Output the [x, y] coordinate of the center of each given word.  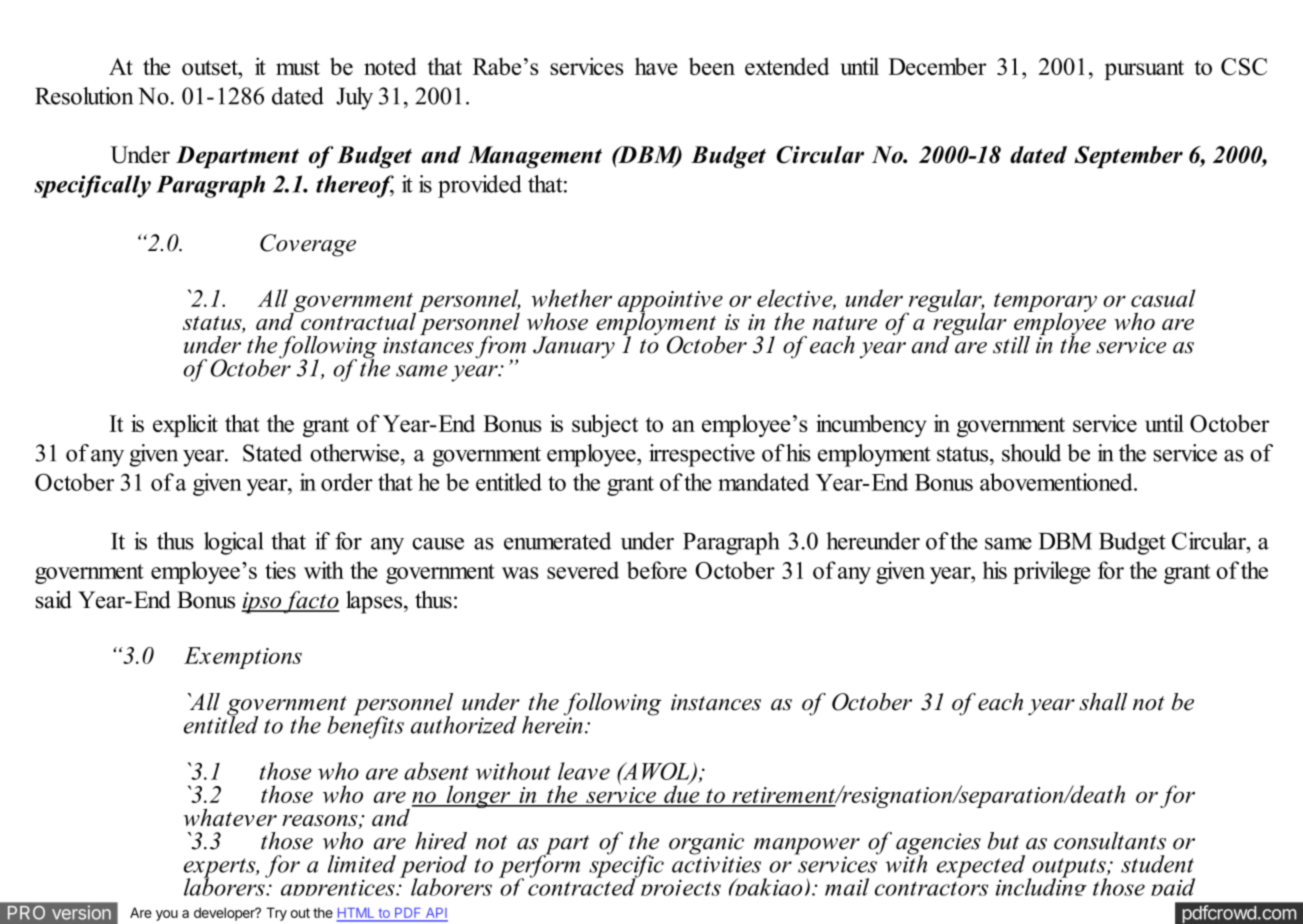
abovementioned [1057, 482]
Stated [272, 453]
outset [211, 67]
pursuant [1144, 70]
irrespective [702, 455]
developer [225, 914]
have [656, 66]
